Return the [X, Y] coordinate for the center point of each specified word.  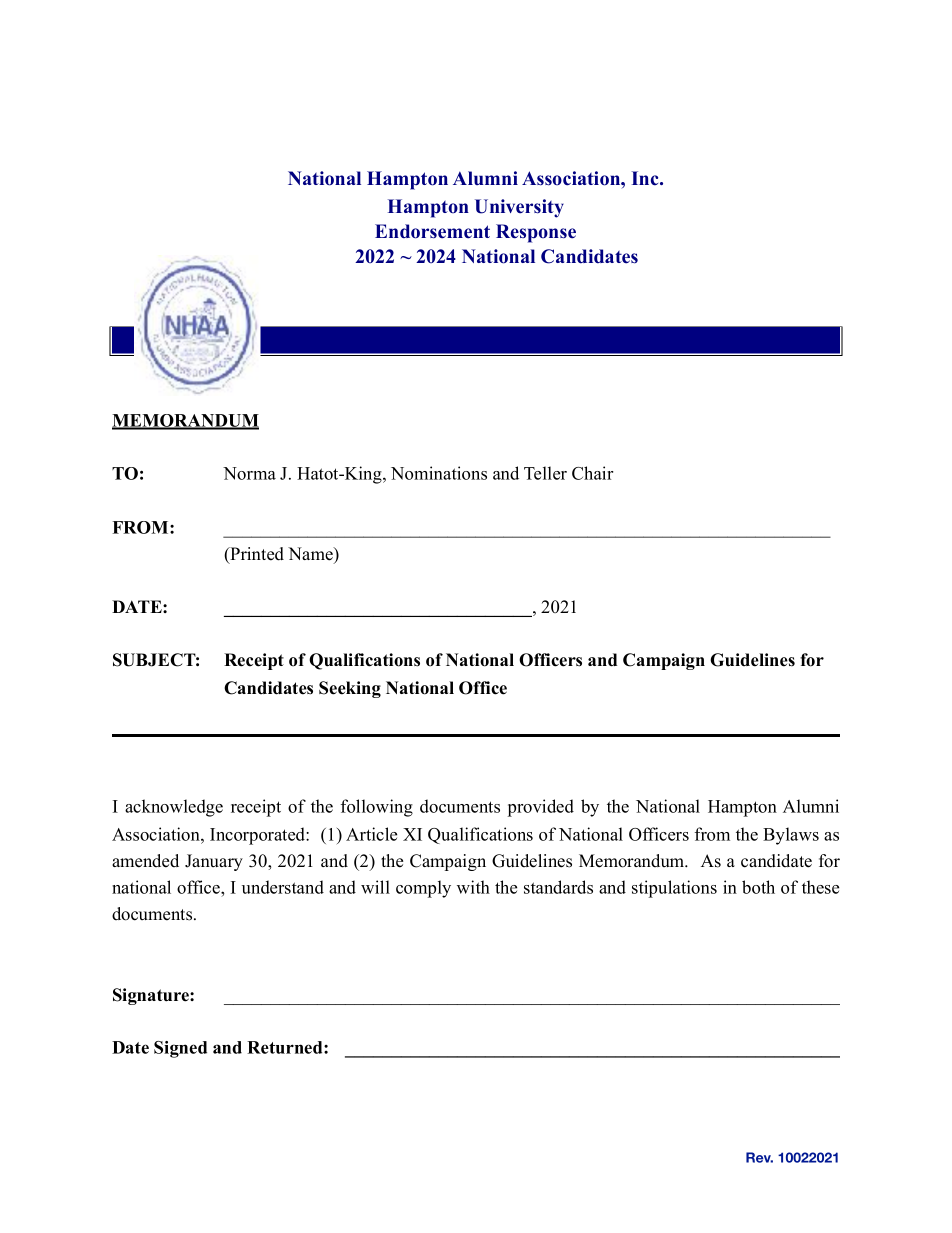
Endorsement [432, 231]
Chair [592, 473]
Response [536, 233]
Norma [249, 473]
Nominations [439, 473]
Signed [180, 1049]
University [519, 208]
